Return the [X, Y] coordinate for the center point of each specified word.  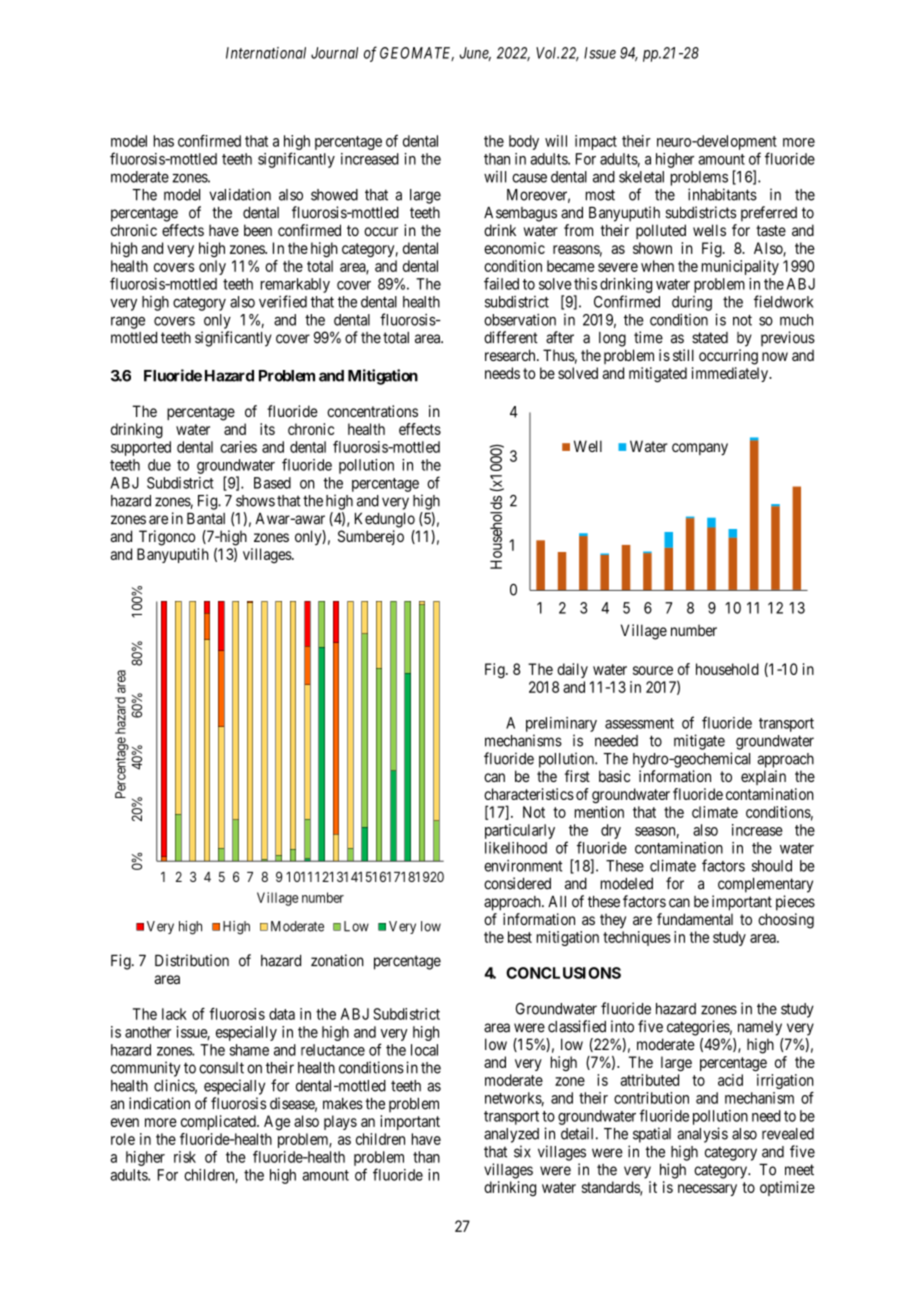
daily [572, 670]
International [266, 53]
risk [185, 1157]
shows [255, 501]
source [653, 670]
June [475, 54]
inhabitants [722, 194]
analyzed [511, 1135]
